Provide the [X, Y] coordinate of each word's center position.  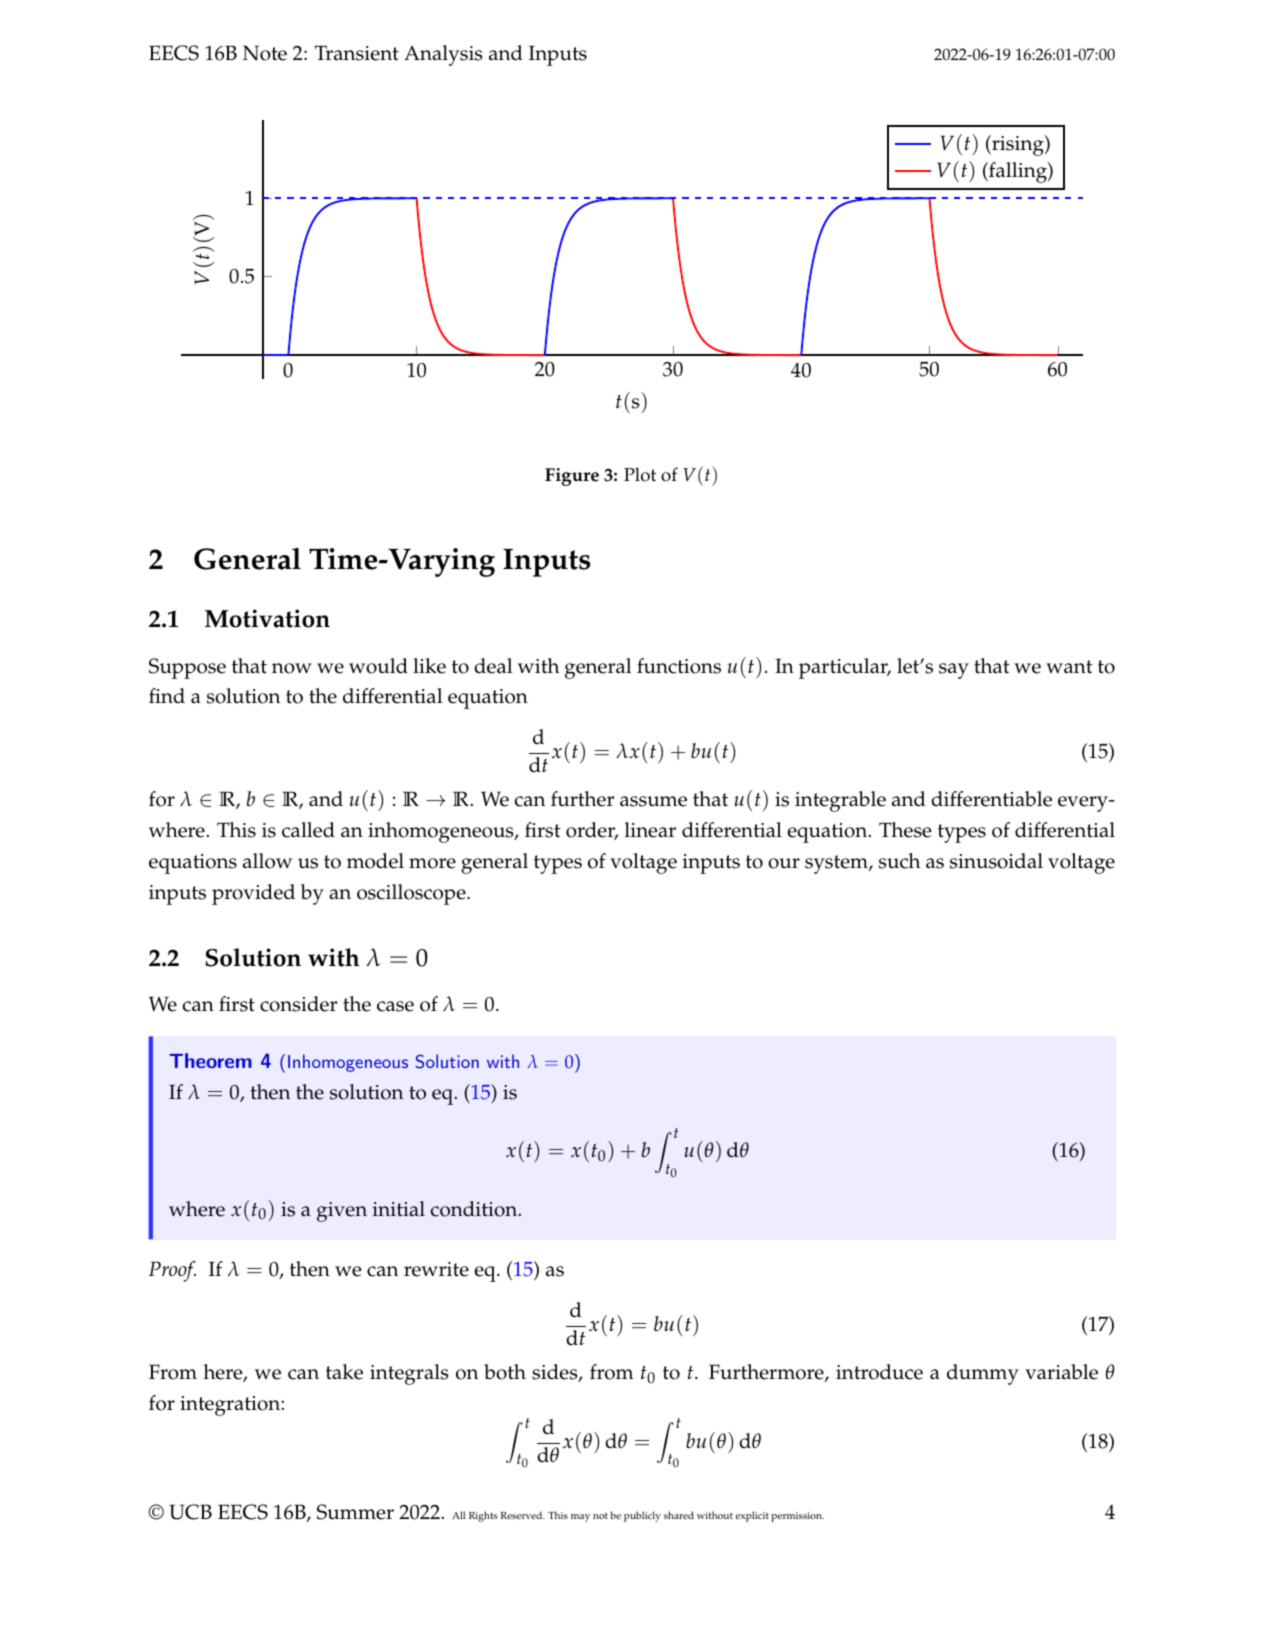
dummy [983, 1374]
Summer [355, 1512]
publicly [642, 1516]
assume [653, 801]
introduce [879, 1372]
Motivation [267, 618]
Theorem [210, 1060]
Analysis [443, 55]
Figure [572, 477]
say [954, 671]
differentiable [991, 799]
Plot [640, 474]
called [308, 830]
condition [475, 1209]
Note [265, 53]
